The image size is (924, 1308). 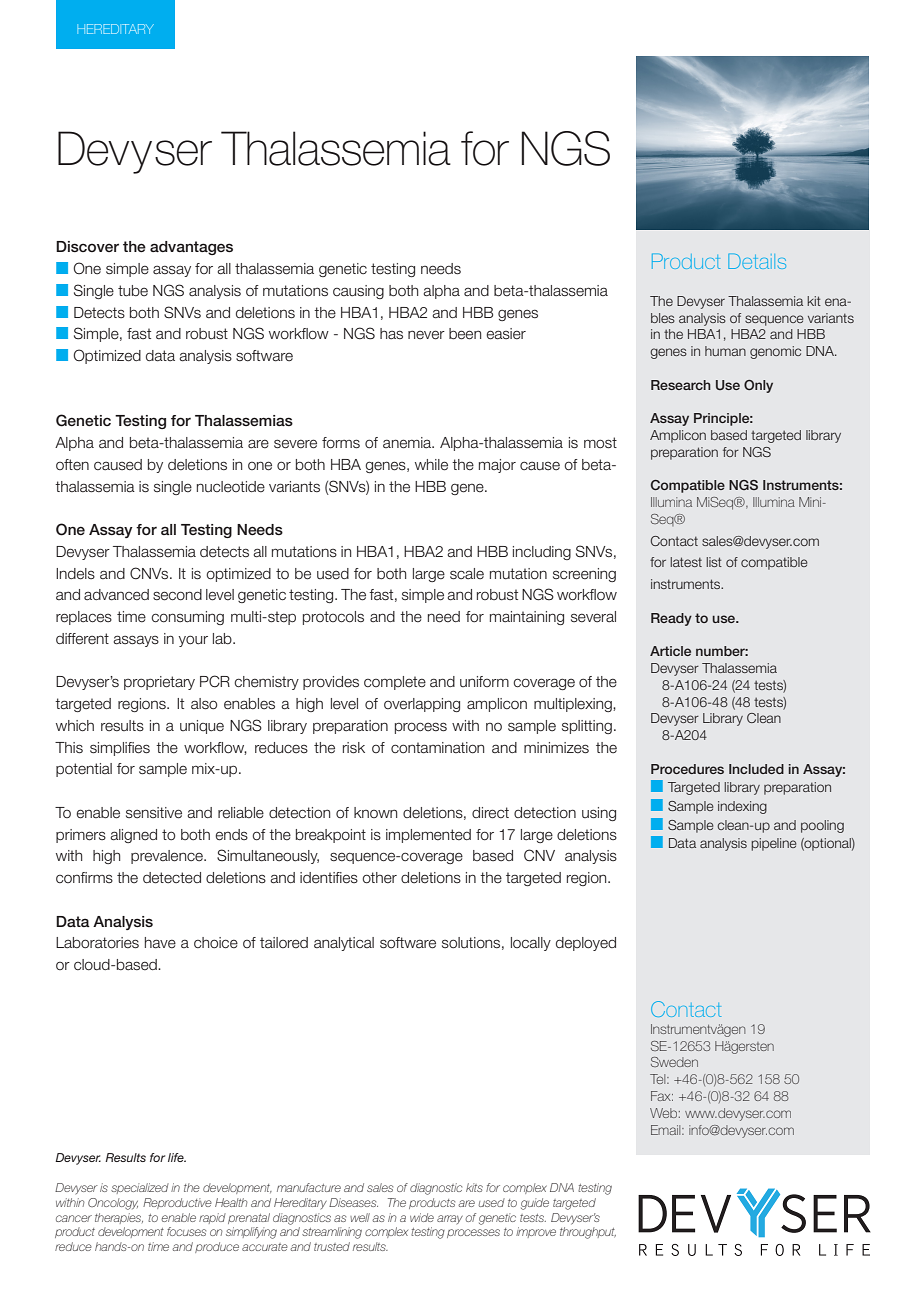 What do you see at coordinates (437, 748) in the page?
I see `contamination` at bounding box center [437, 748].
